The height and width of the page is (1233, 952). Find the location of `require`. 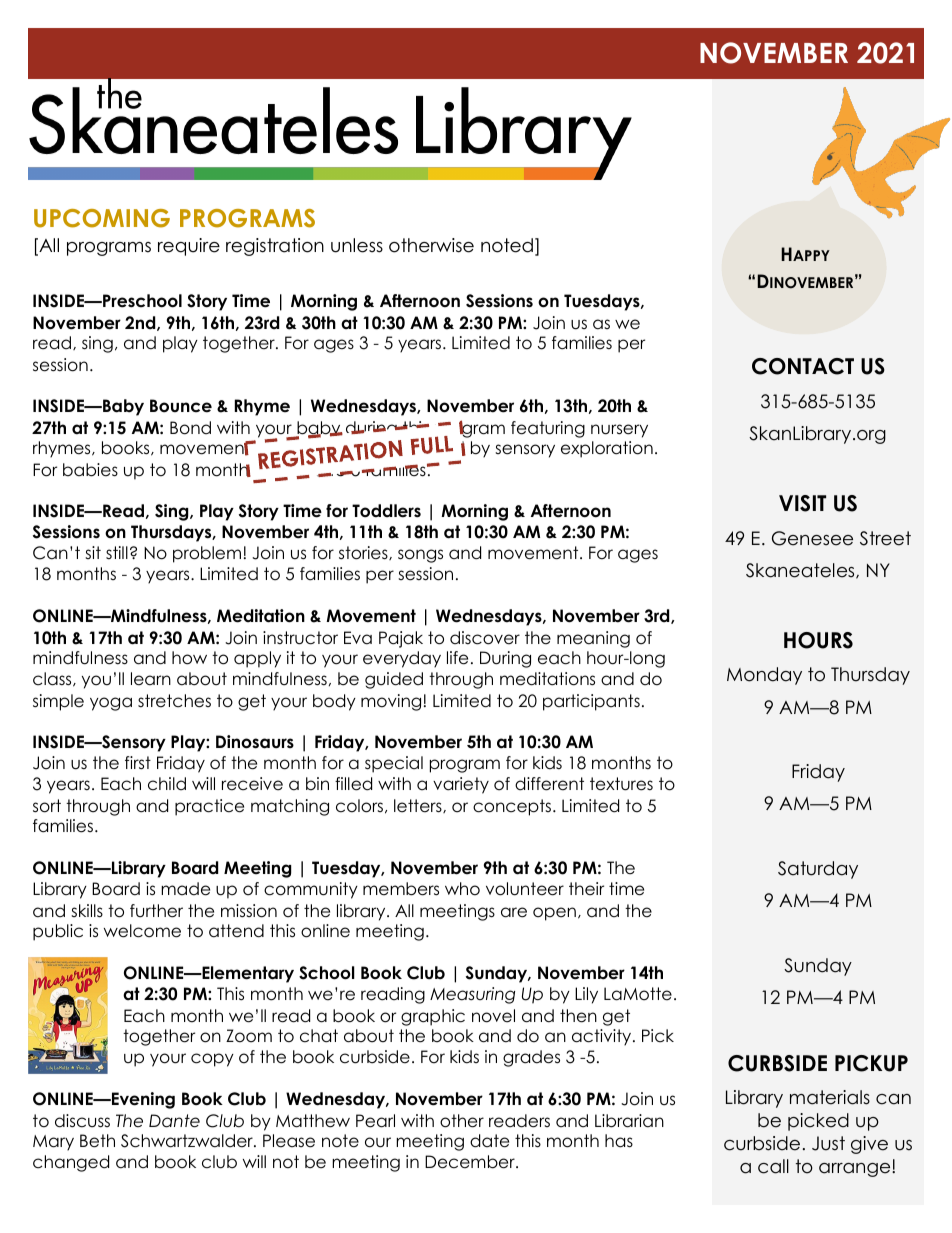

require is located at coordinates (189, 247).
